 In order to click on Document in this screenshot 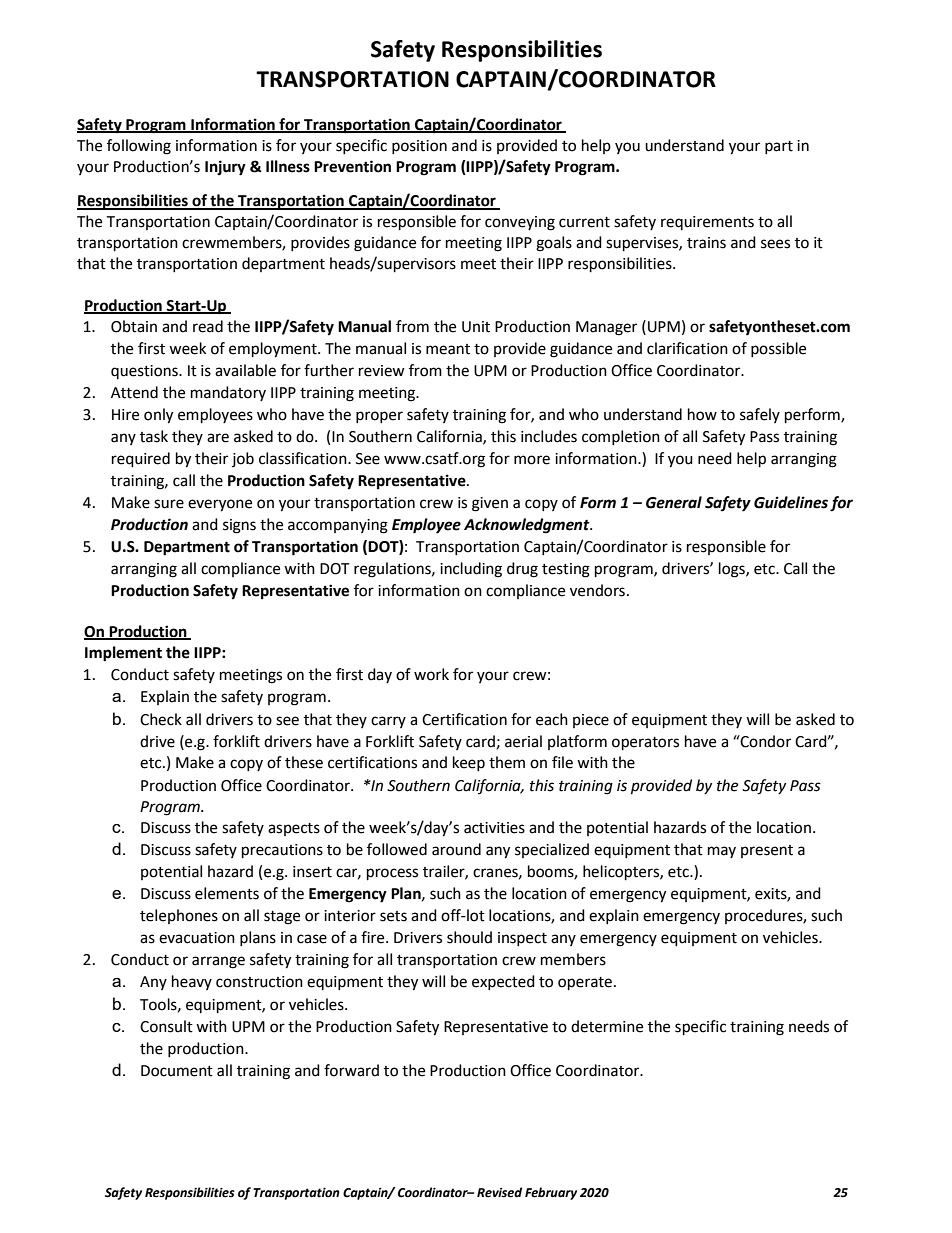, I will do `click(177, 1071)`.
